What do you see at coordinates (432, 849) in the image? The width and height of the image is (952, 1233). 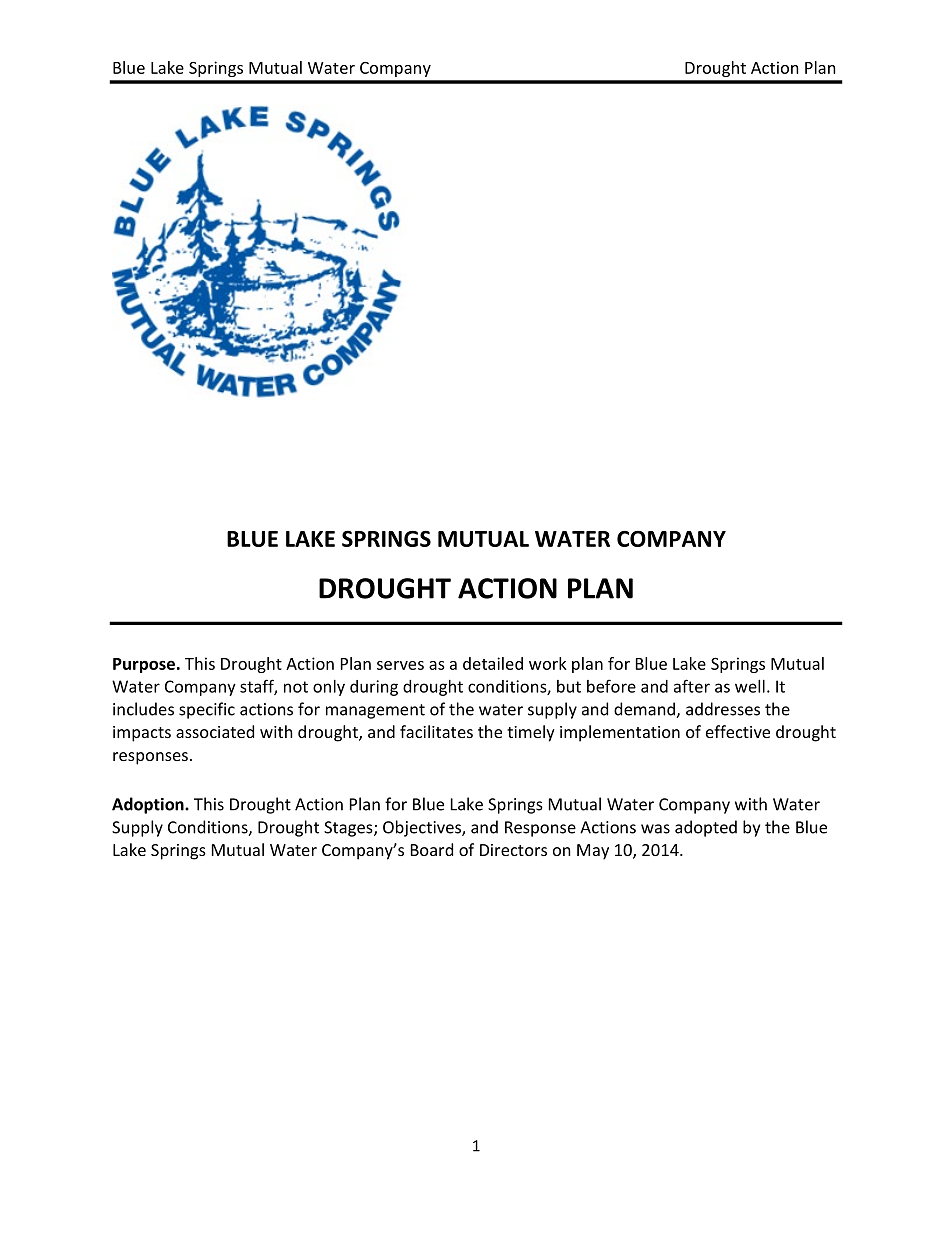 I see `Board` at bounding box center [432, 849].
